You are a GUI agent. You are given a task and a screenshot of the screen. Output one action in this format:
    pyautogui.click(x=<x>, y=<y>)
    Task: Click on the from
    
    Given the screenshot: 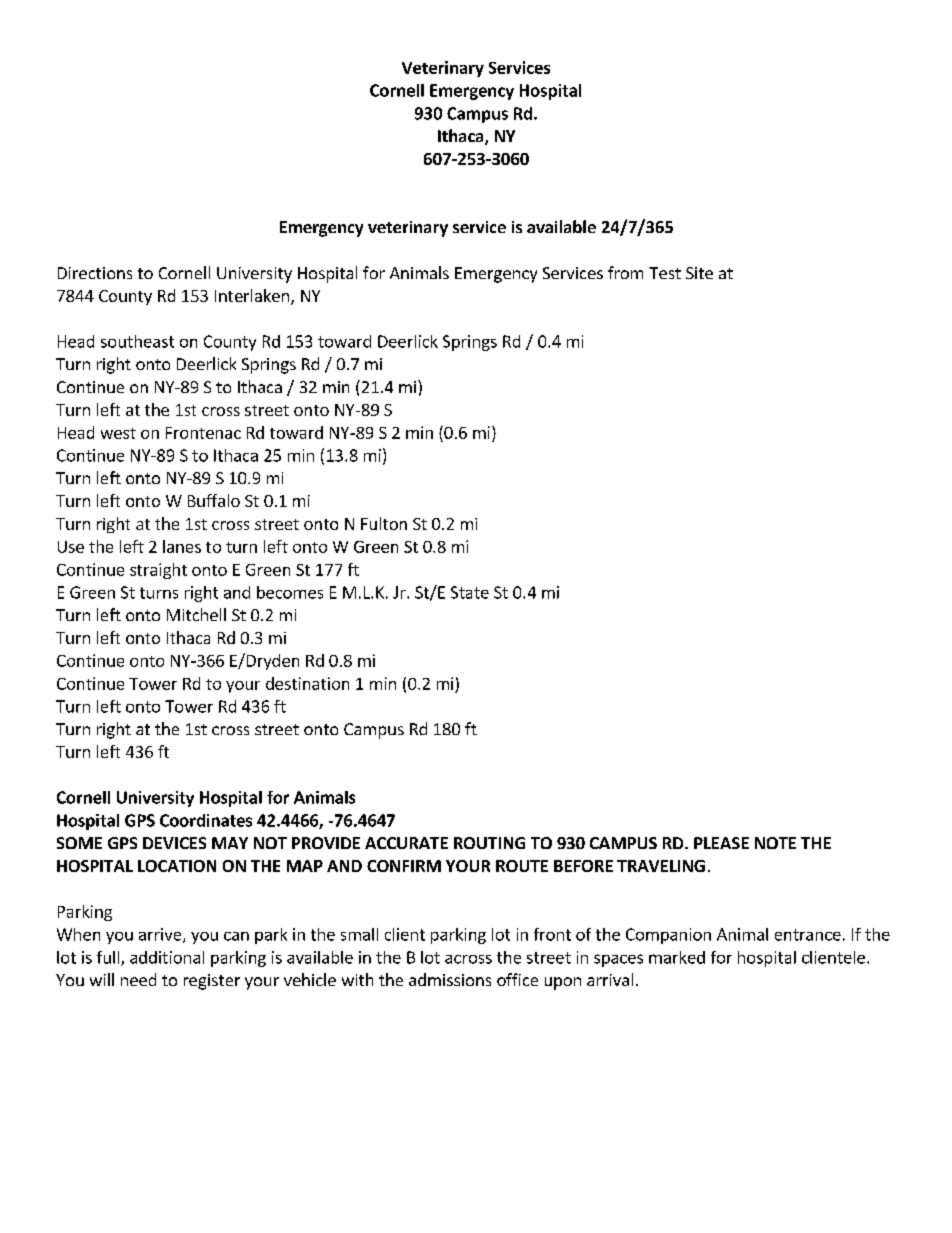 What is the action you would take?
    pyautogui.click(x=625, y=272)
